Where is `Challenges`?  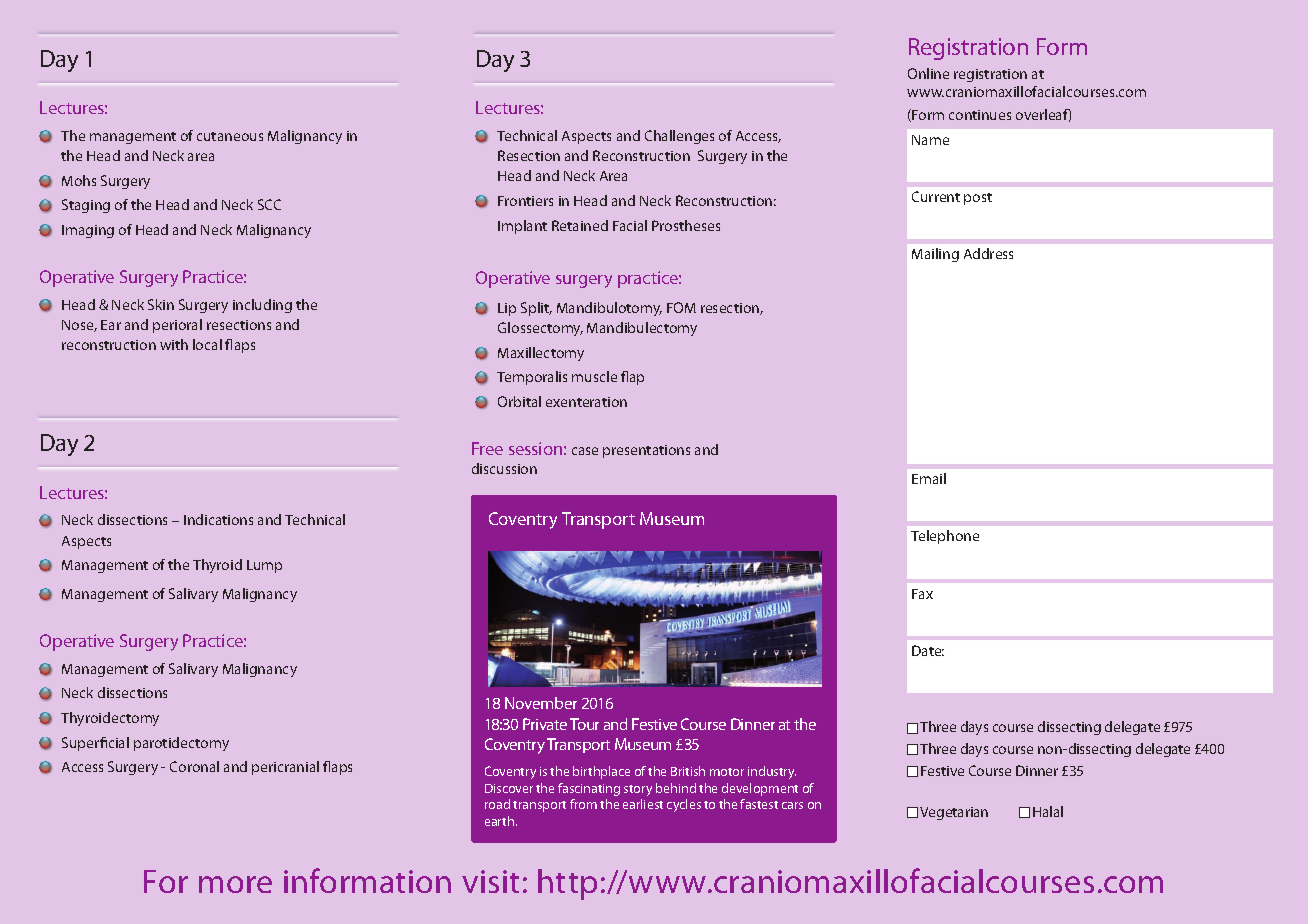 Challenges is located at coordinates (679, 137).
